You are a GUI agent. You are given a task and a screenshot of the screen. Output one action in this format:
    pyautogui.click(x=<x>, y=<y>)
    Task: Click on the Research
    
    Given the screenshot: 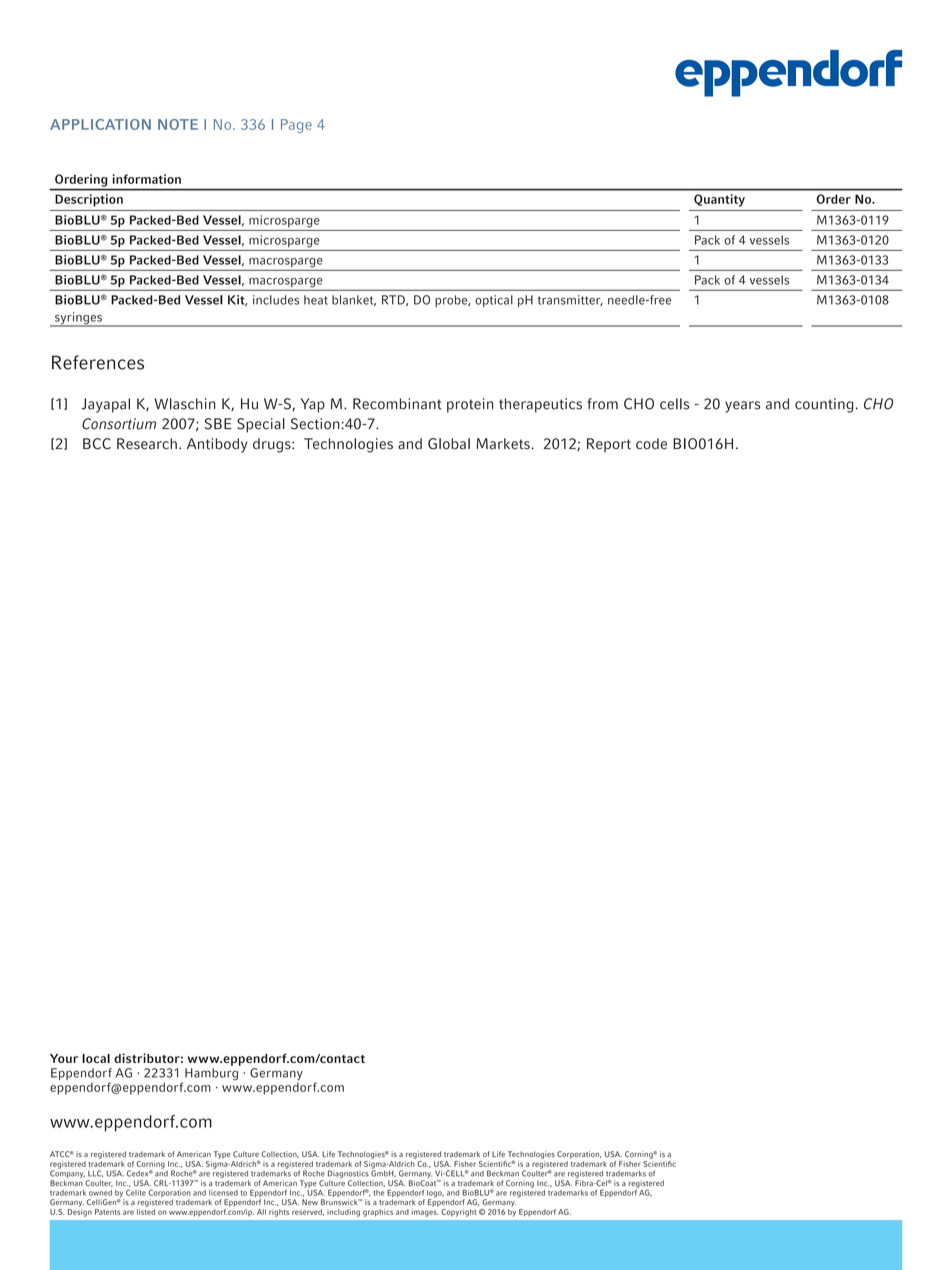 What is the action you would take?
    pyautogui.click(x=147, y=444)
